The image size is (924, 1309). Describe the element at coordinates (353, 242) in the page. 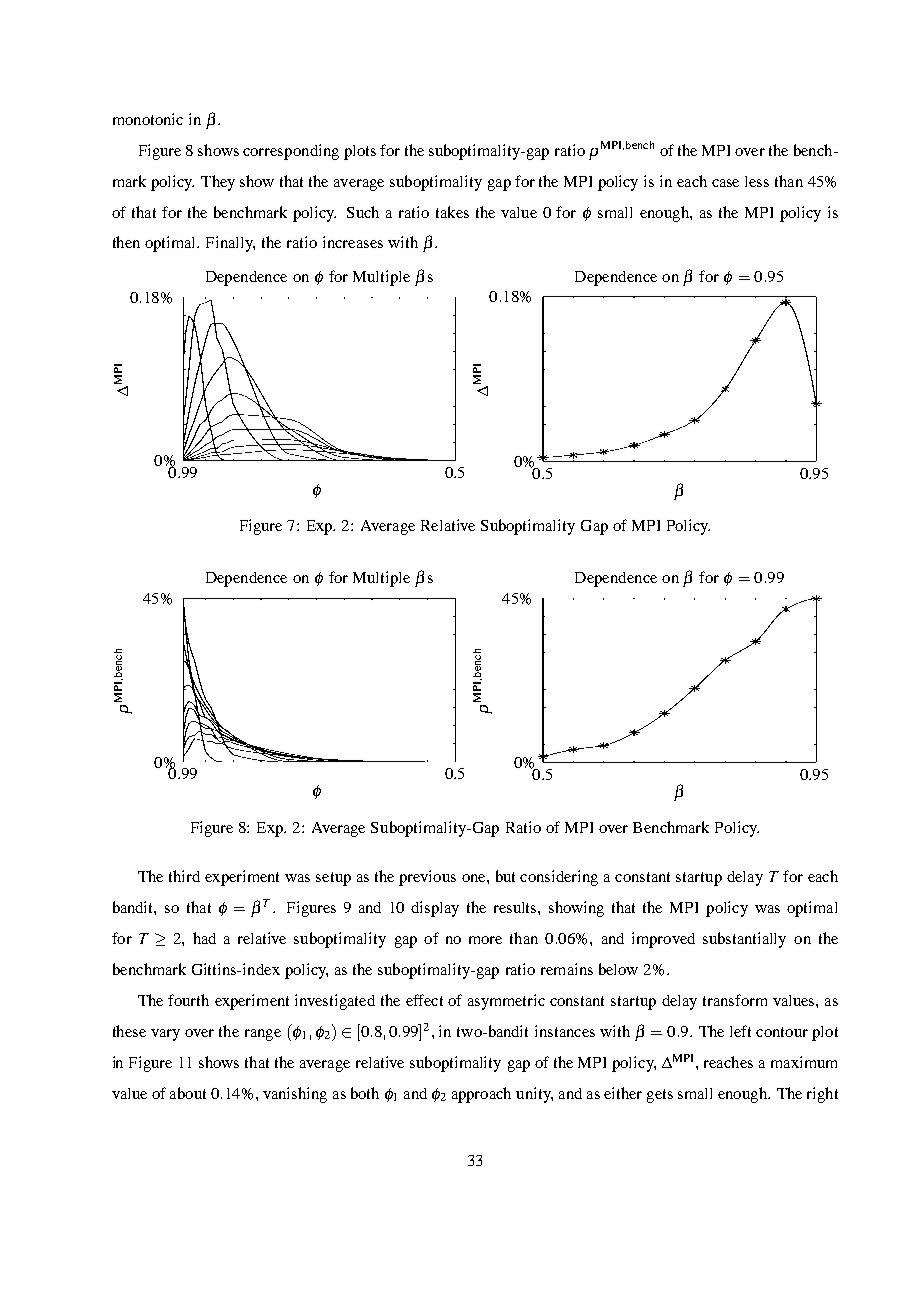

I see `increases` at that location.
